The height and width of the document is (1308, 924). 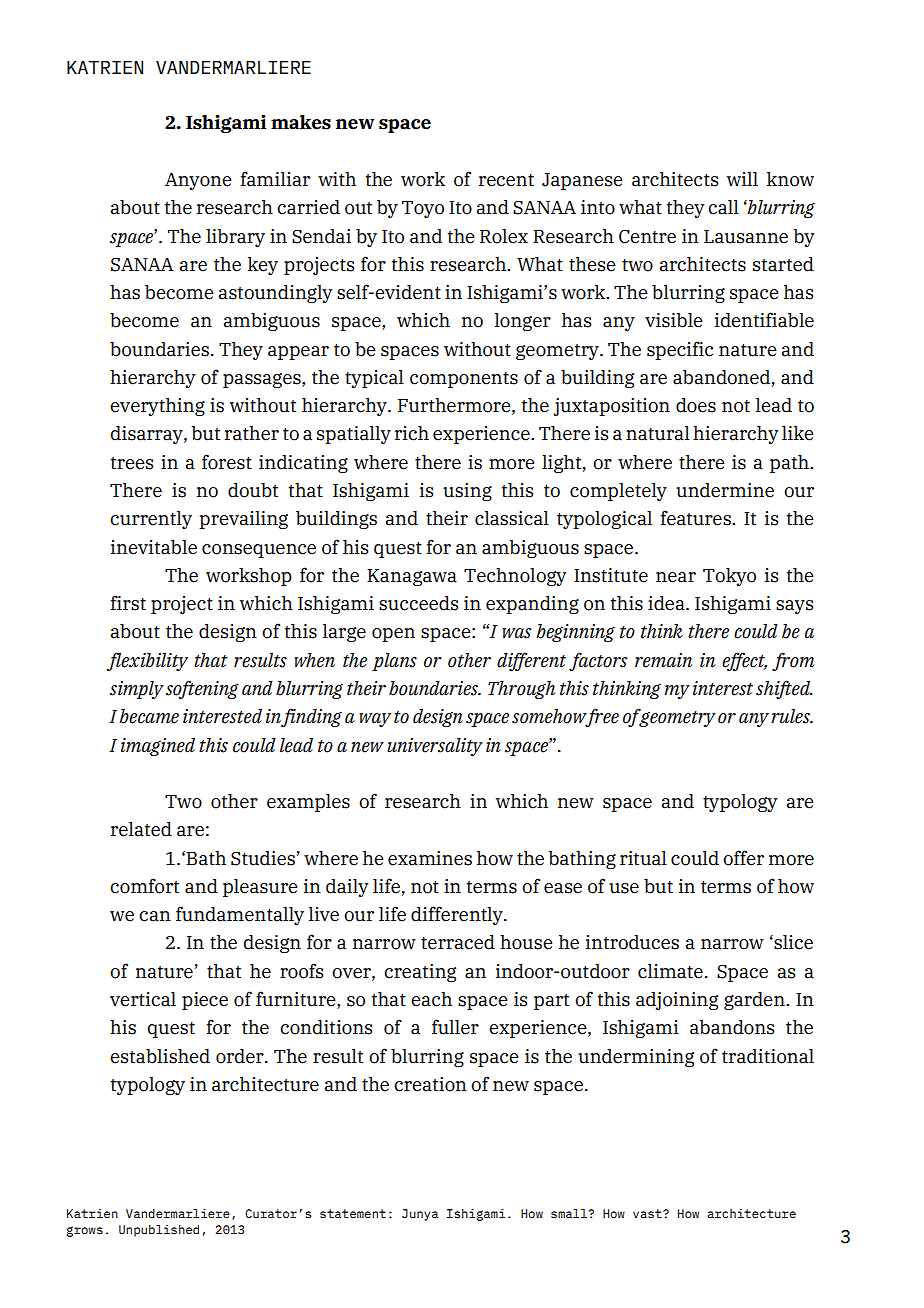 I want to click on using, so click(x=467, y=492).
